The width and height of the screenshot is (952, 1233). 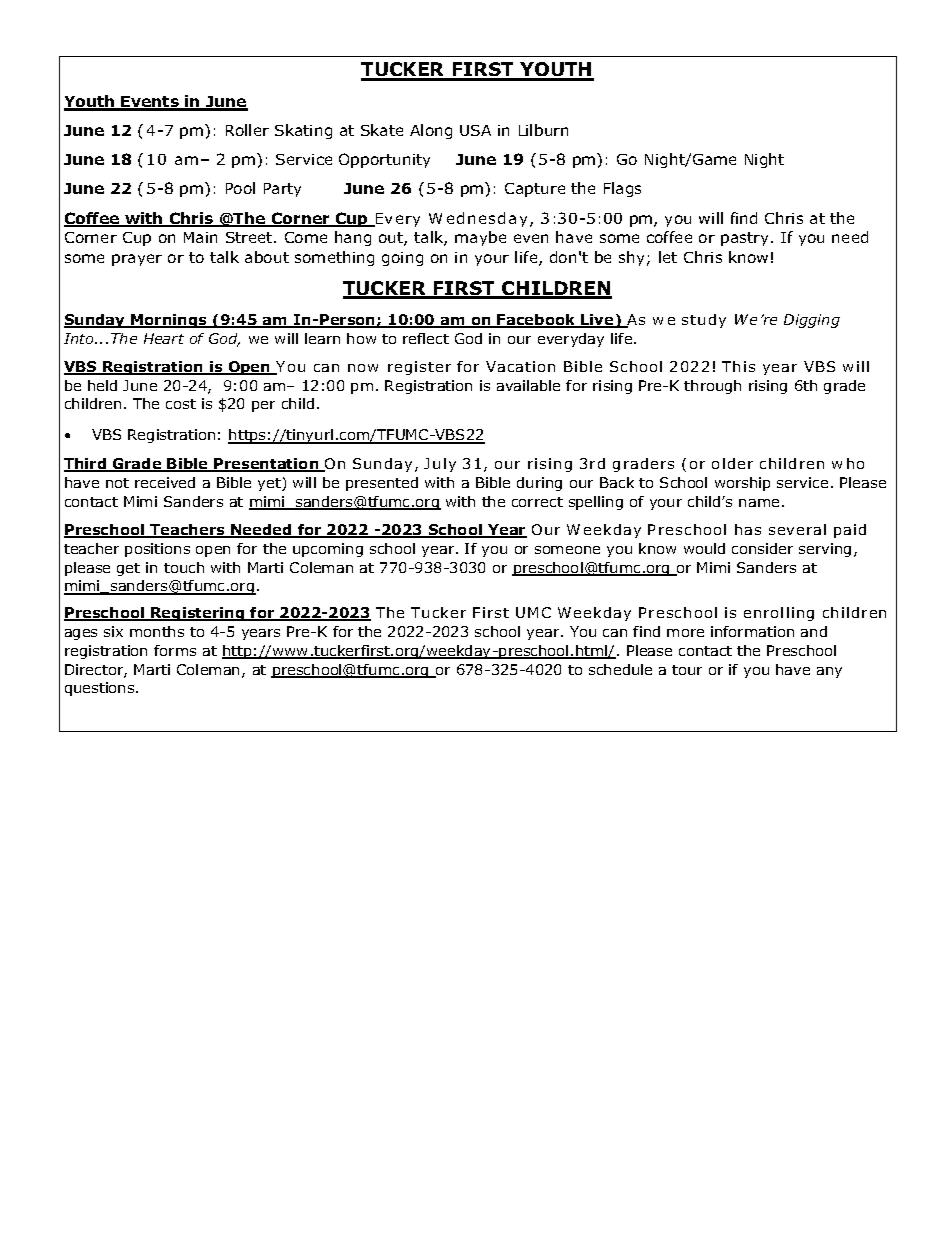 What do you see at coordinates (687, 670) in the screenshot?
I see `tour` at bounding box center [687, 670].
